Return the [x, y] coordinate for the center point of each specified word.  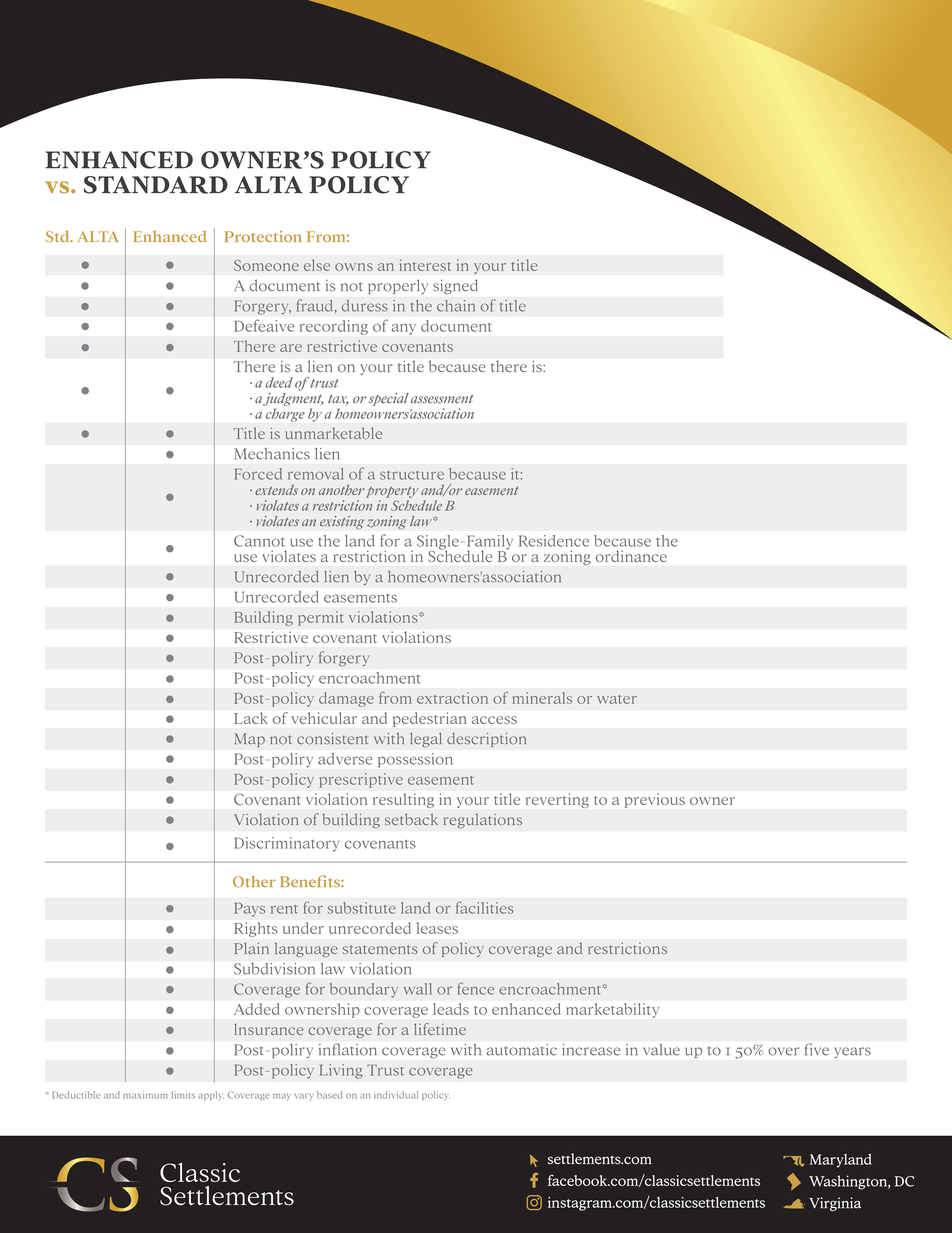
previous [655, 801]
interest [425, 265]
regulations [482, 821]
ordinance [631, 556]
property [392, 492]
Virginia [835, 1204]
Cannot [259, 541]
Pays [249, 910]
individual [396, 1095]
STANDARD [156, 185]
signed [455, 286]
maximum [145, 1095]
